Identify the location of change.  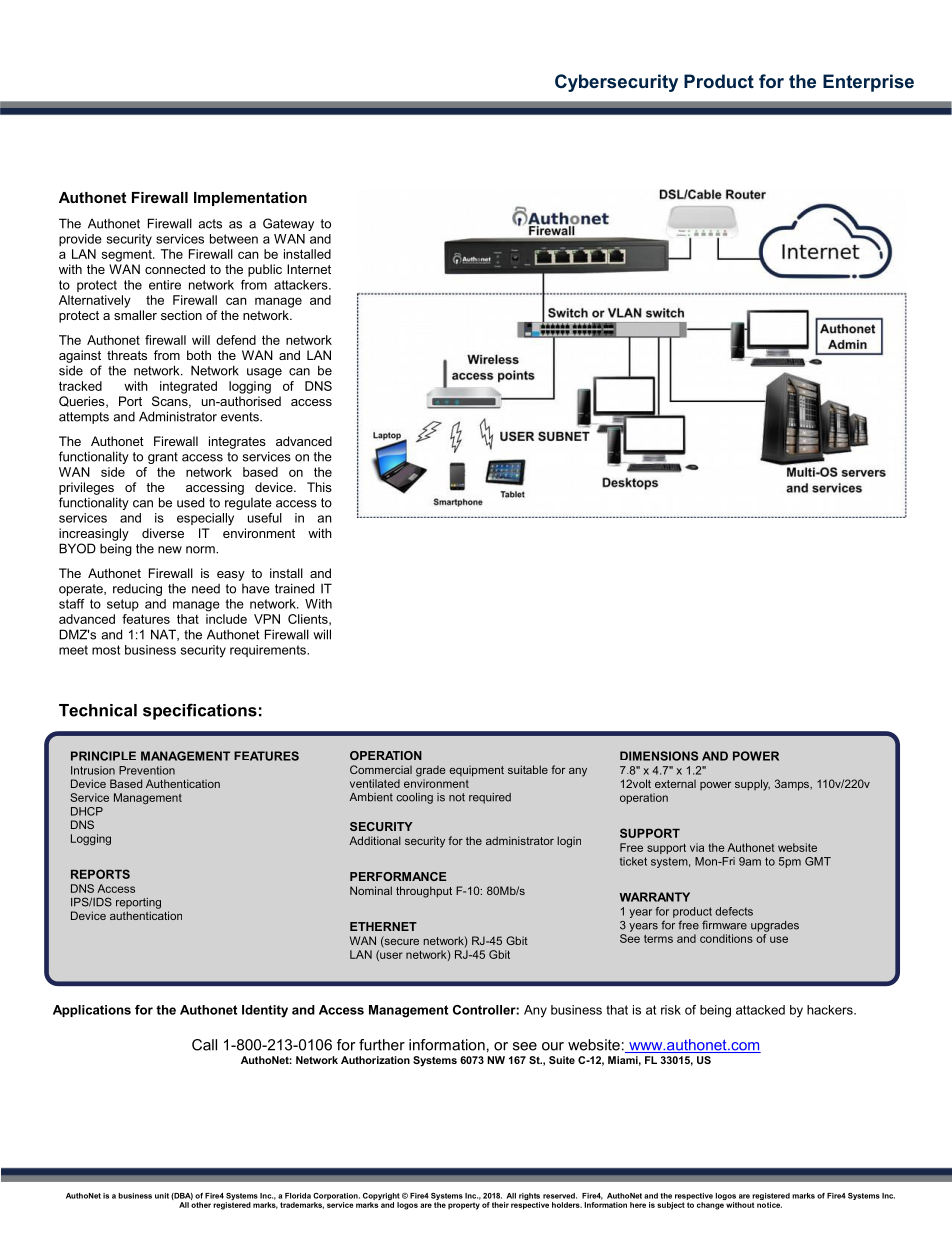
(710, 1206).
